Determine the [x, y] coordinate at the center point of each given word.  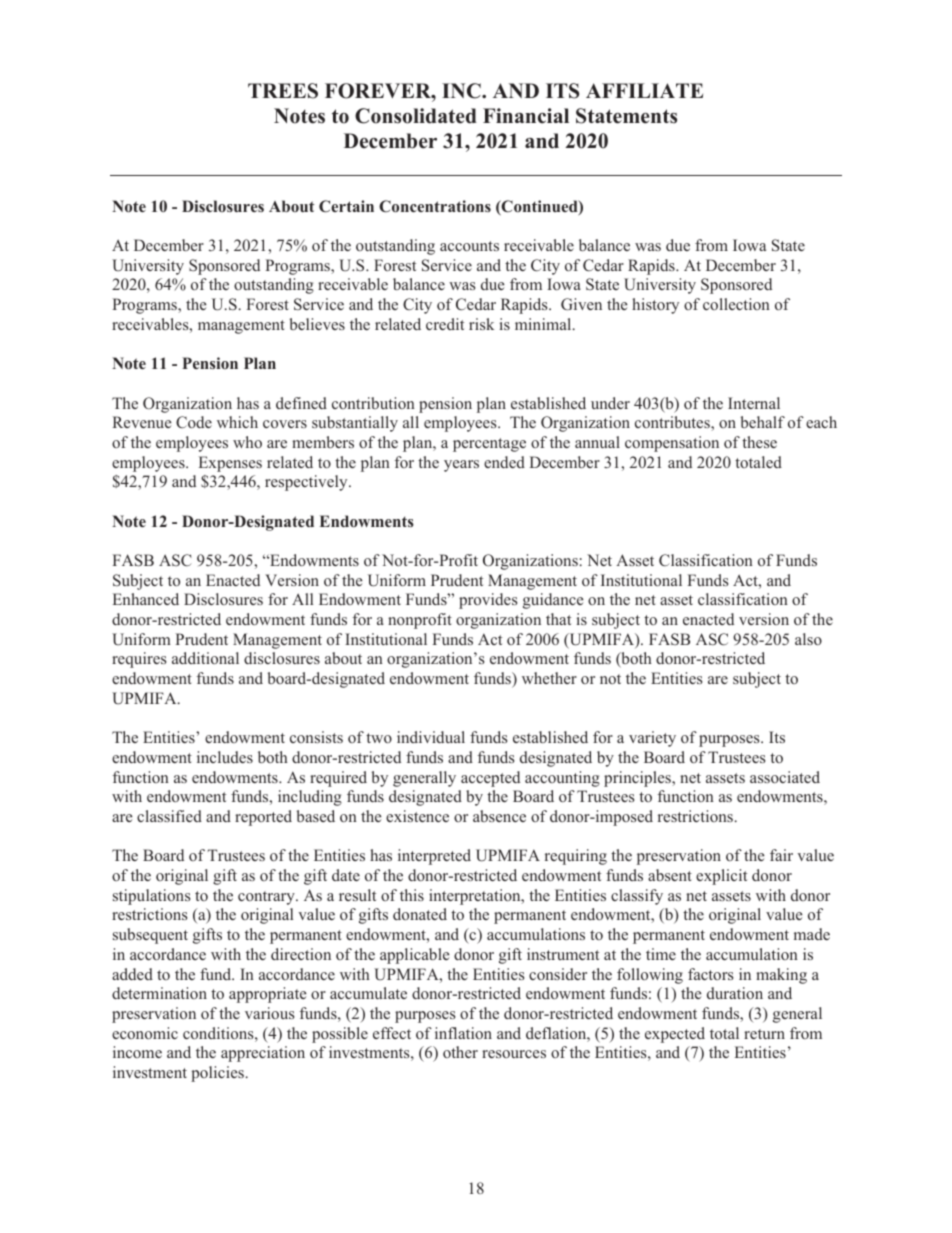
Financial [526, 116]
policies [217, 1074]
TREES [283, 91]
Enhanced [146, 599]
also [808, 639]
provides [488, 601]
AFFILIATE [644, 90]
